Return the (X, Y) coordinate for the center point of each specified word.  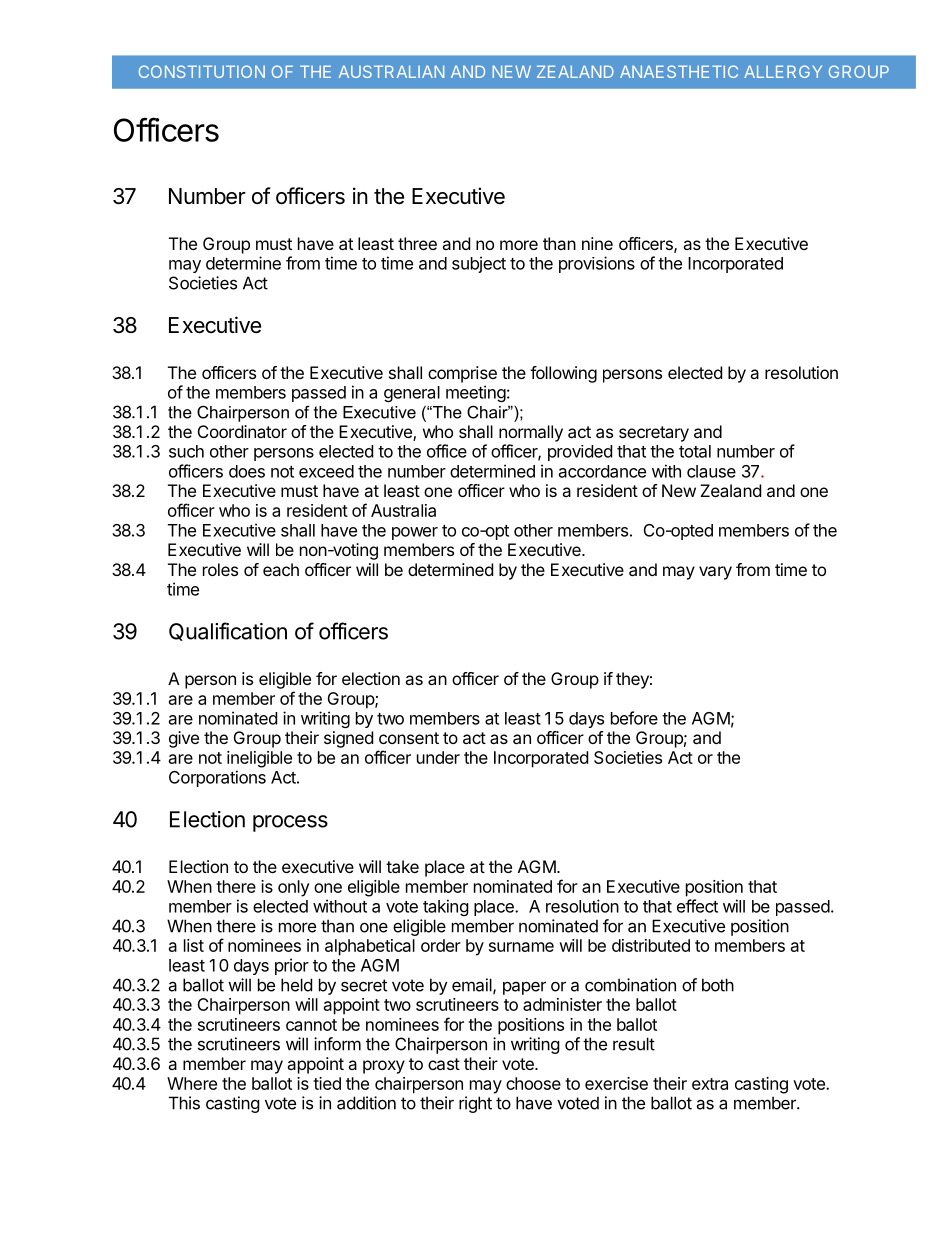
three (417, 243)
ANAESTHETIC (679, 71)
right (475, 1104)
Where (192, 1083)
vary (715, 573)
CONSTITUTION (202, 71)
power (415, 533)
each (281, 569)
